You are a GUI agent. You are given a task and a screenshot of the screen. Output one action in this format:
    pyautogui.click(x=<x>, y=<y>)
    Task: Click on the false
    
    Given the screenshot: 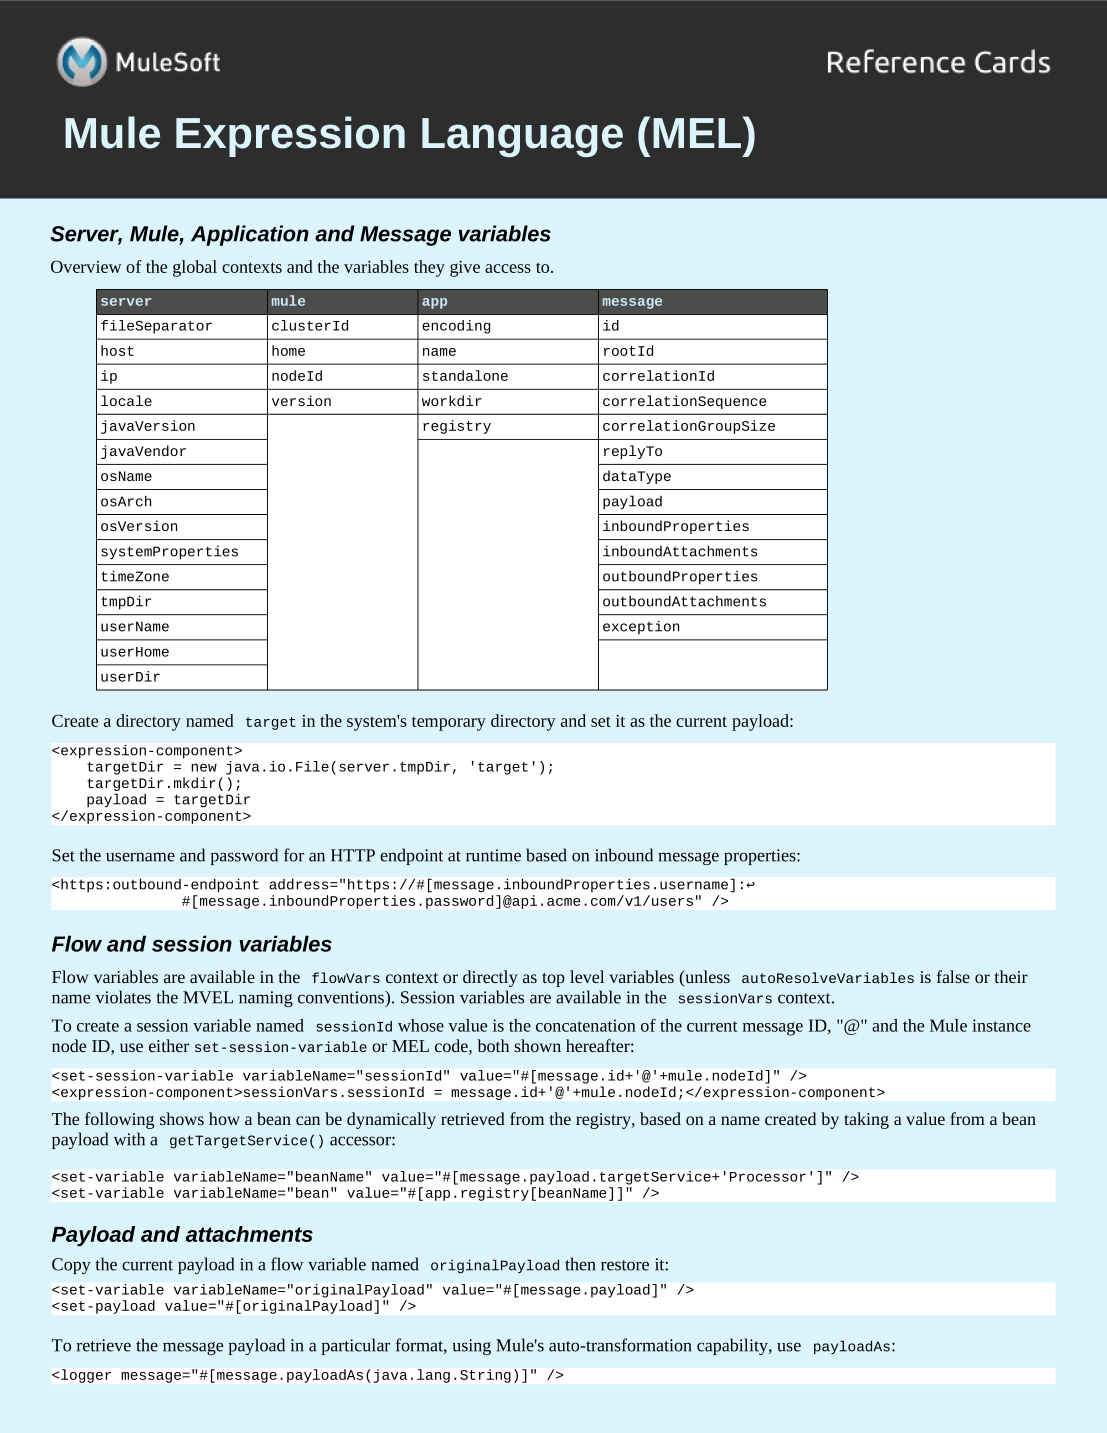 What is the action you would take?
    pyautogui.click(x=953, y=976)
